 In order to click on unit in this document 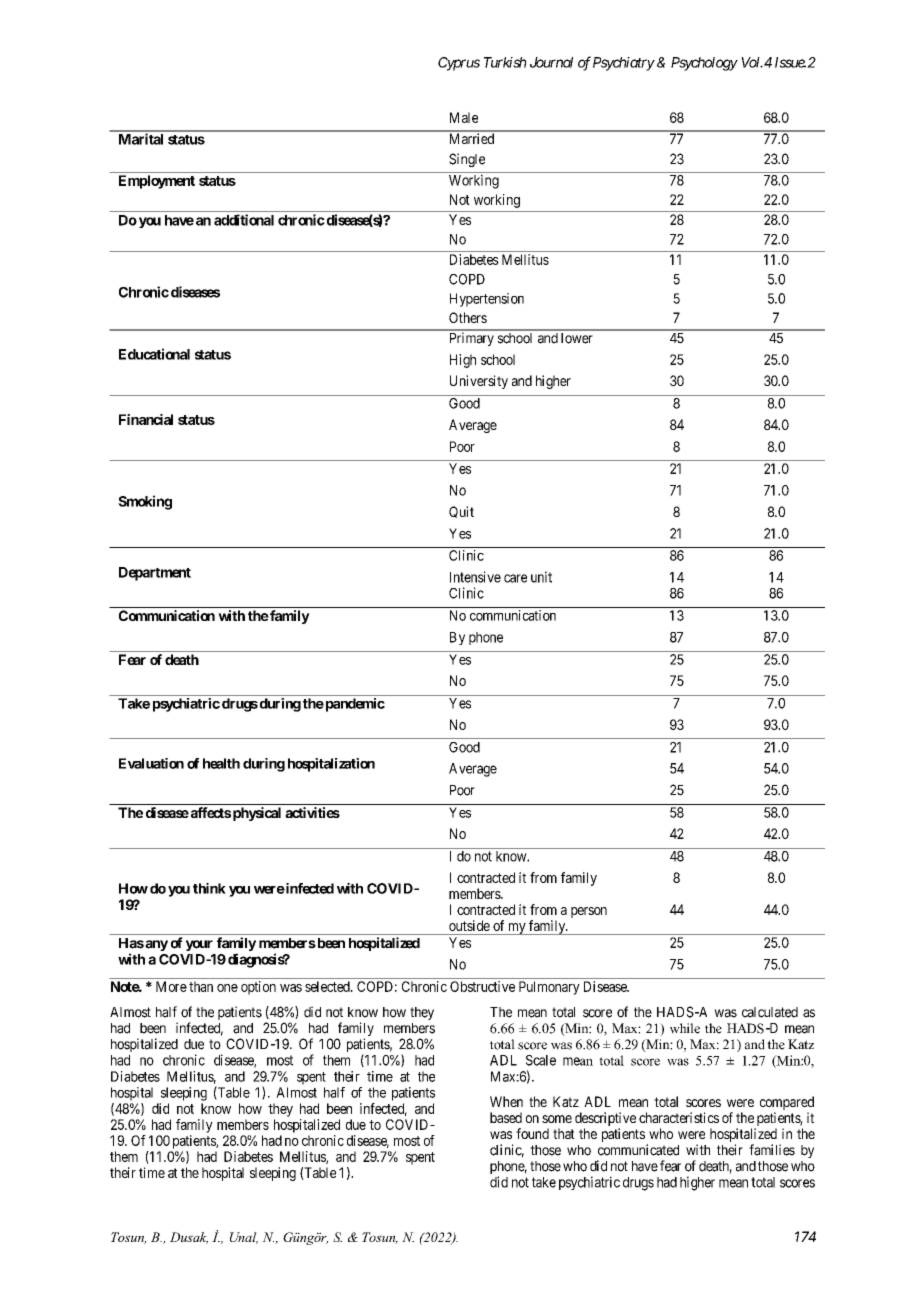, I will do `click(541, 577)`.
